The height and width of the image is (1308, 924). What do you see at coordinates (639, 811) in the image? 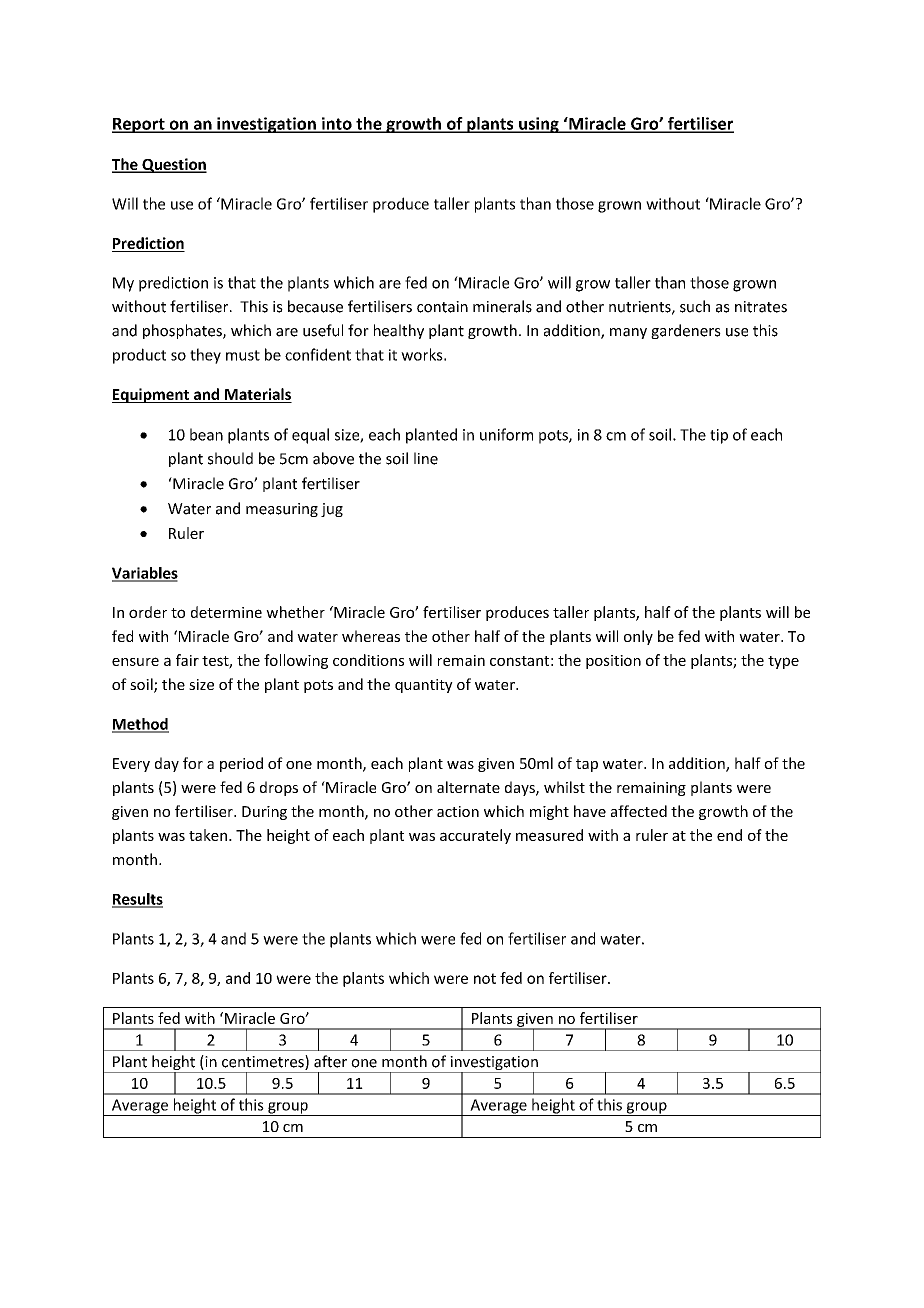
I see `affected` at bounding box center [639, 811].
